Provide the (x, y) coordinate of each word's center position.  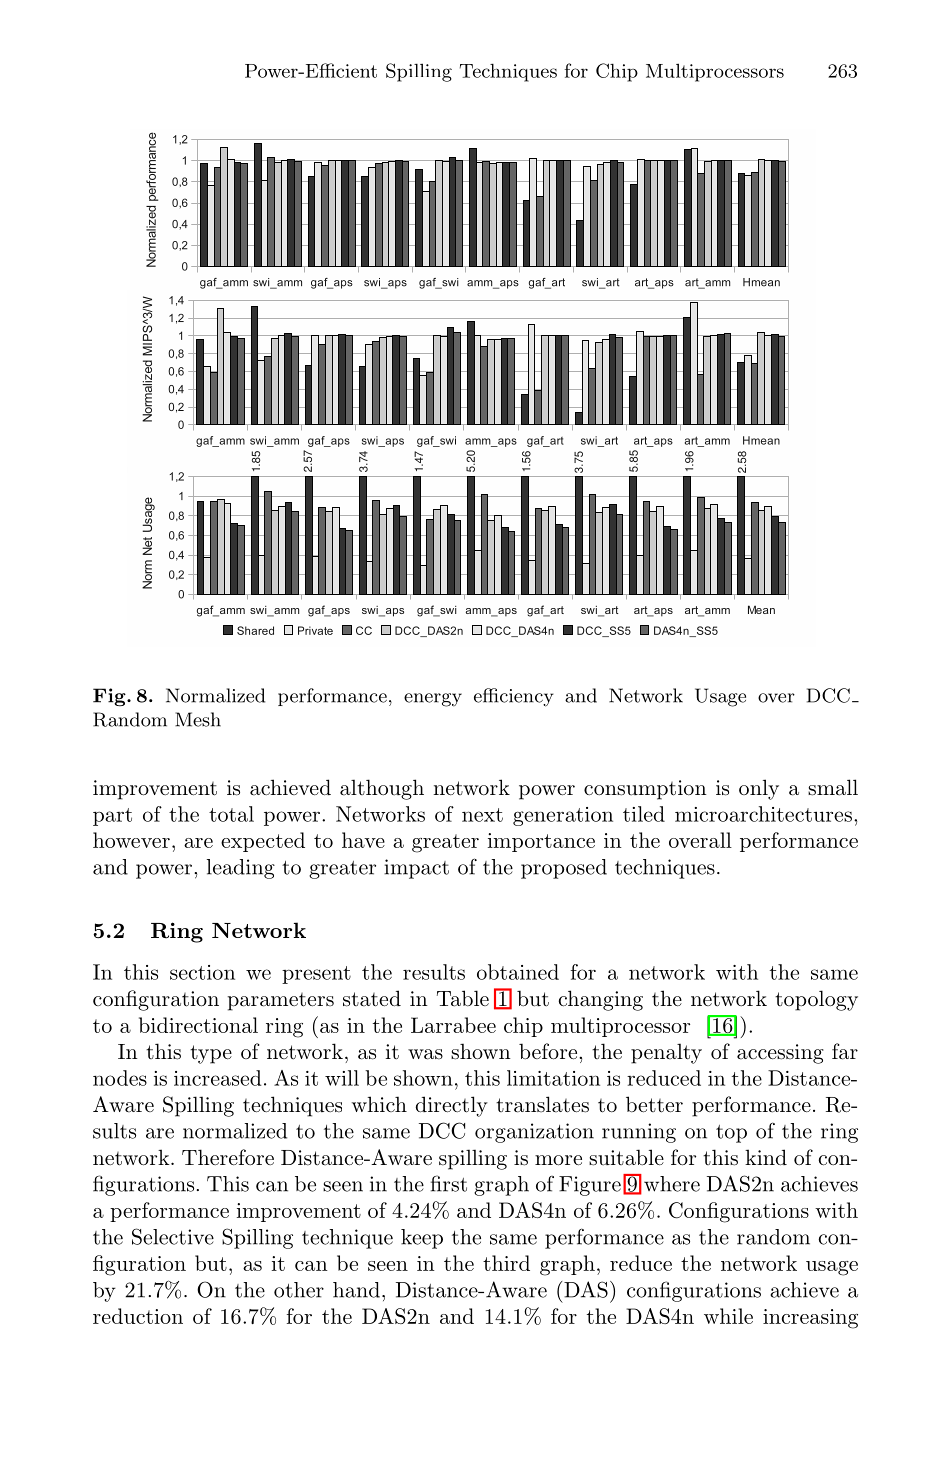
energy (433, 700)
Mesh (198, 719)
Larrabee (453, 1025)
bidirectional (198, 1025)
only (759, 789)
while (728, 1316)
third (506, 1263)
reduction (138, 1316)
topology (816, 1000)
